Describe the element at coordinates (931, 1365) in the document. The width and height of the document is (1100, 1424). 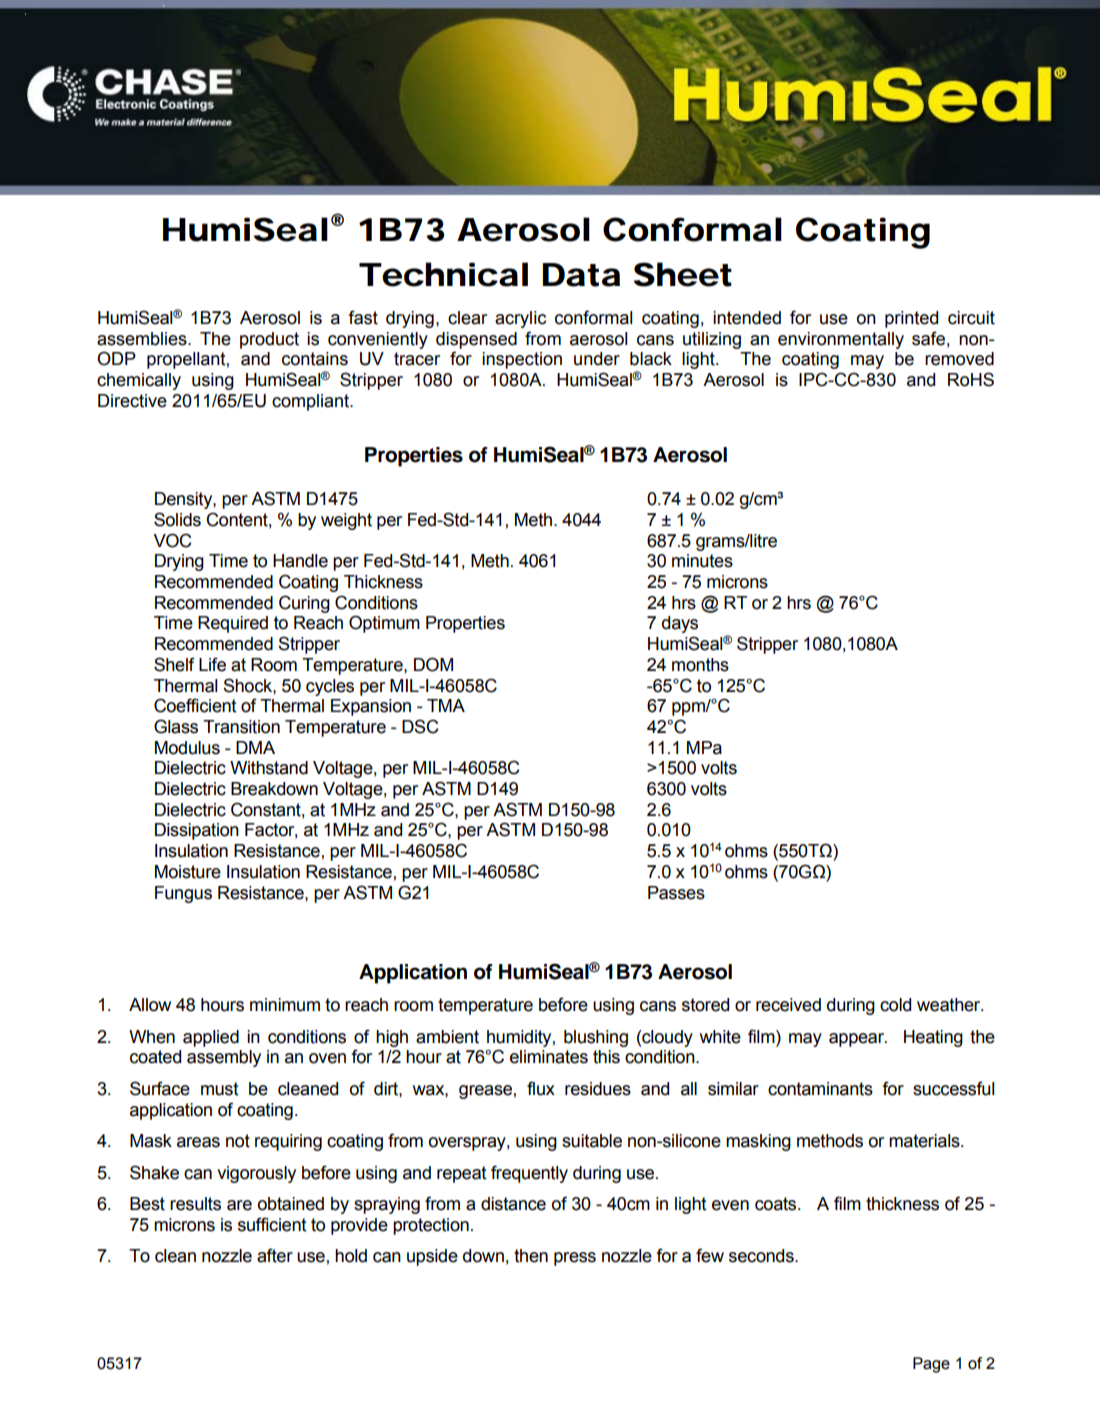
I see `Page` at that location.
